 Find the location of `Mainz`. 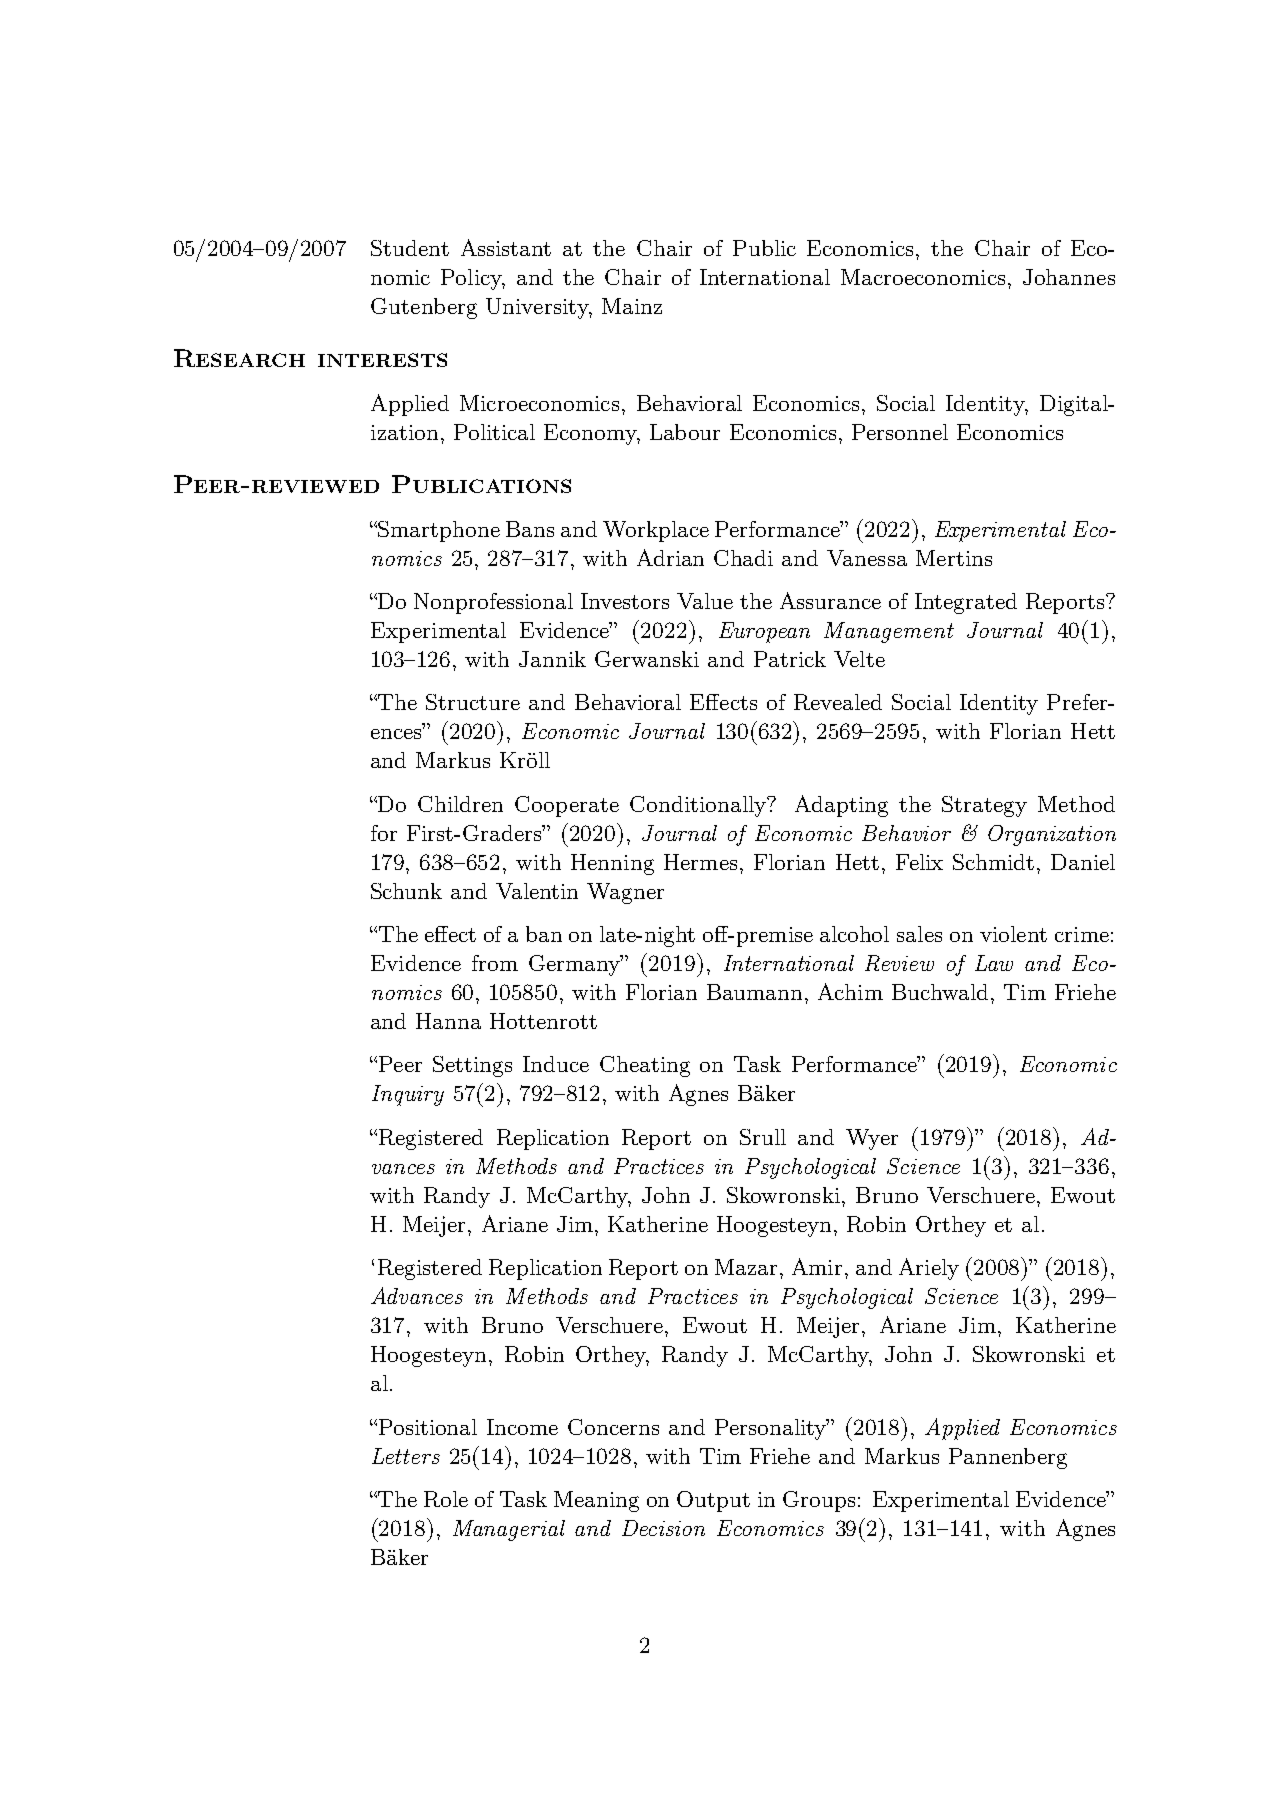

Mainz is located at coordinates (632, 306).
